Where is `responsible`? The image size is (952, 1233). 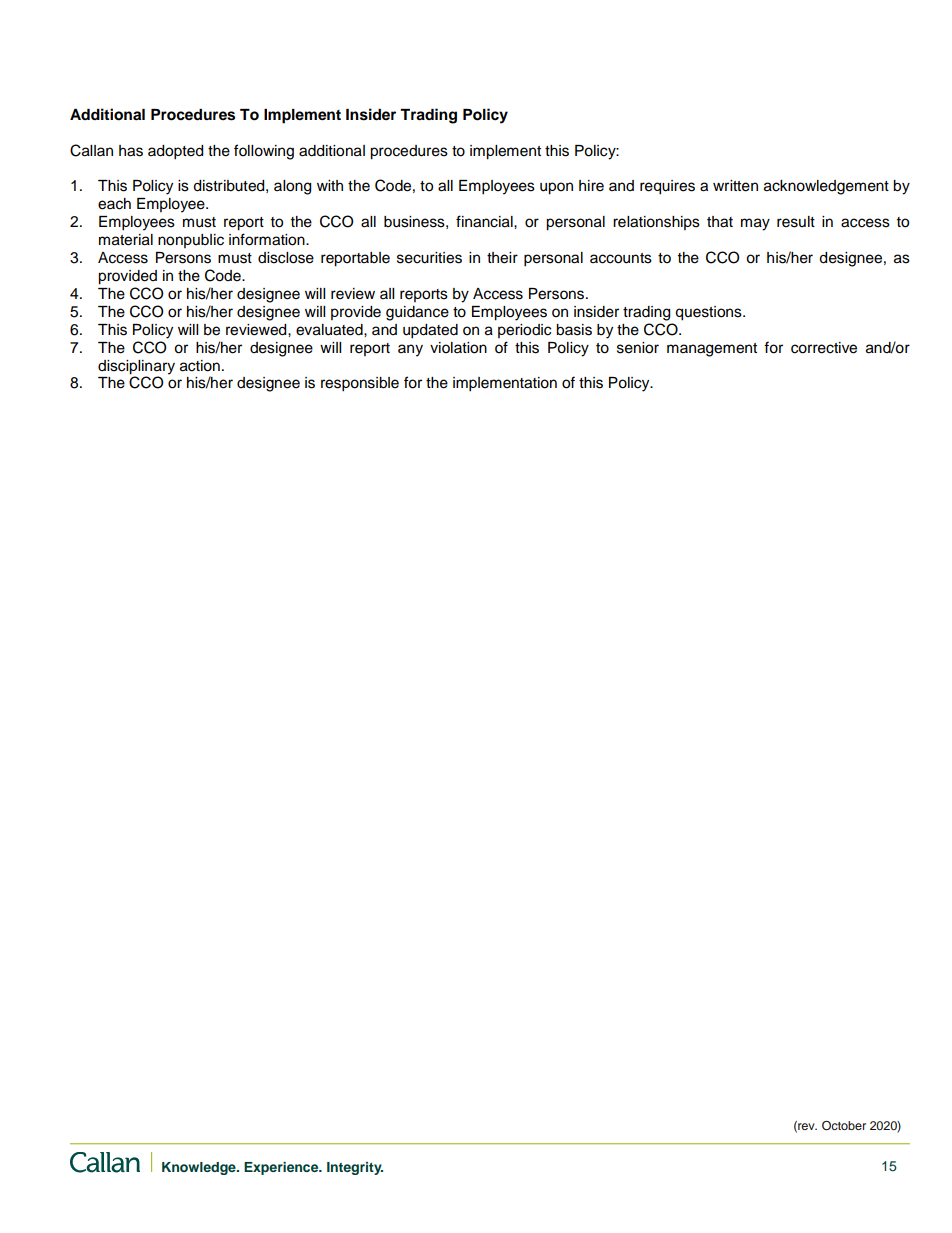 responsible is located at coordinates (360, 384).
